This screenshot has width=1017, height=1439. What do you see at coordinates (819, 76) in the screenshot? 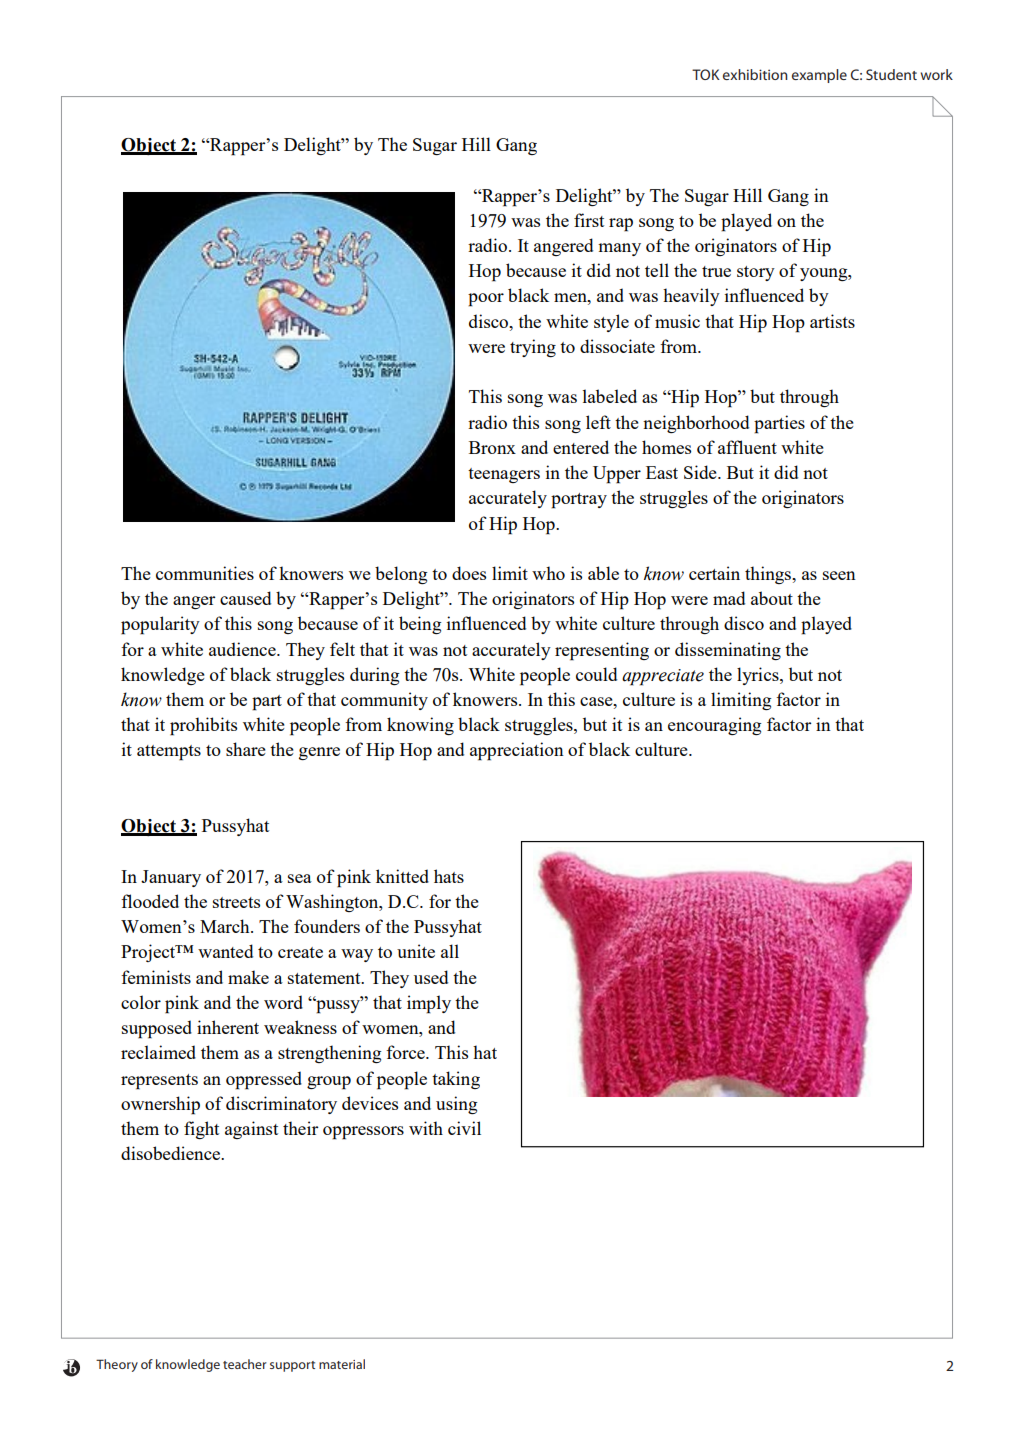
I see `example` at bounding box center [819, 76].
